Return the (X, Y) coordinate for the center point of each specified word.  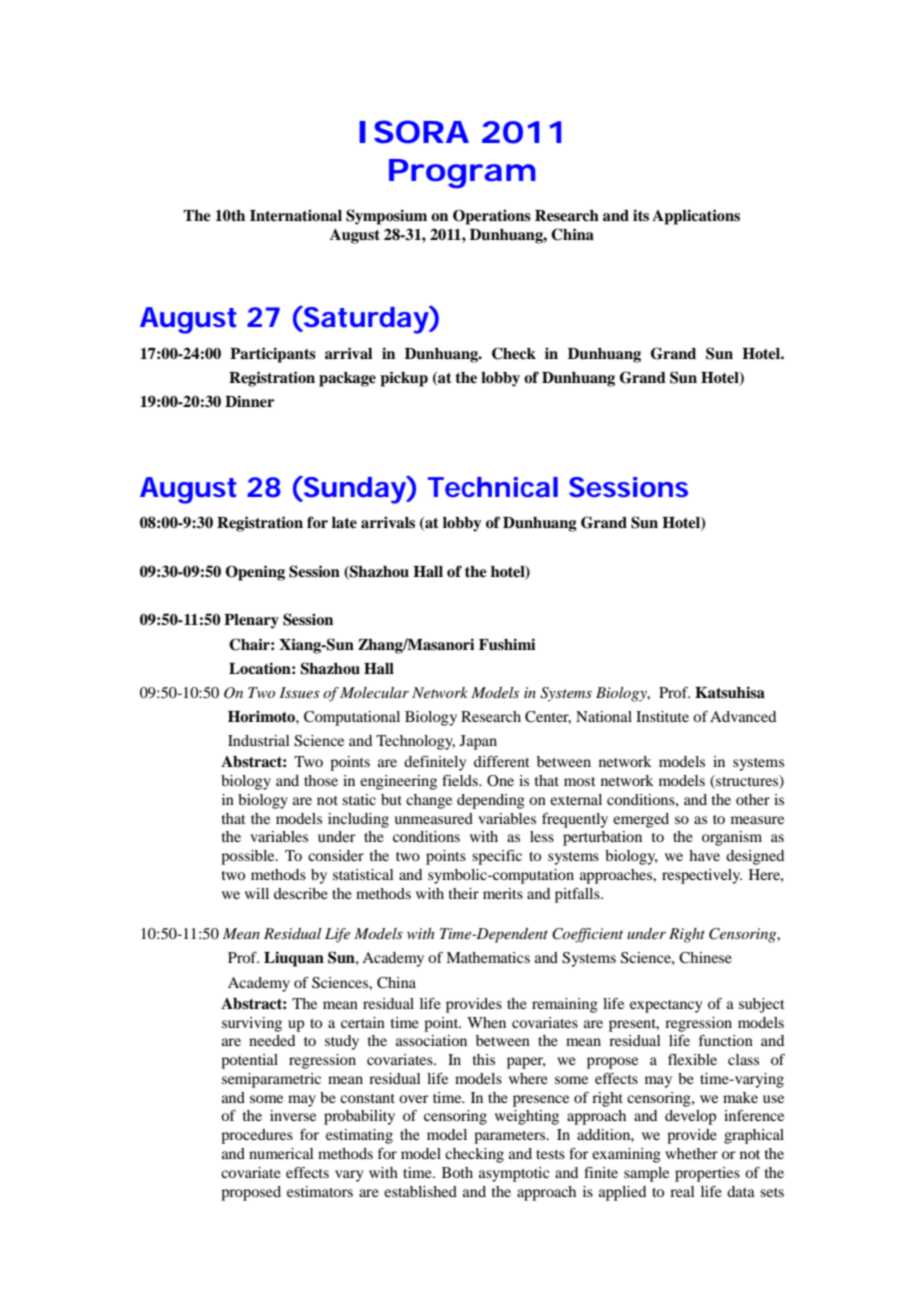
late (344, 523)
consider (336, 855)
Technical (493, 487)
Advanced (743, 716)
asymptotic (514, 1174)
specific (497, 857)
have (704, 855)
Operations (492, 217)
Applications (696, 217)
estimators (320, 1191)
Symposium (386, 217)
